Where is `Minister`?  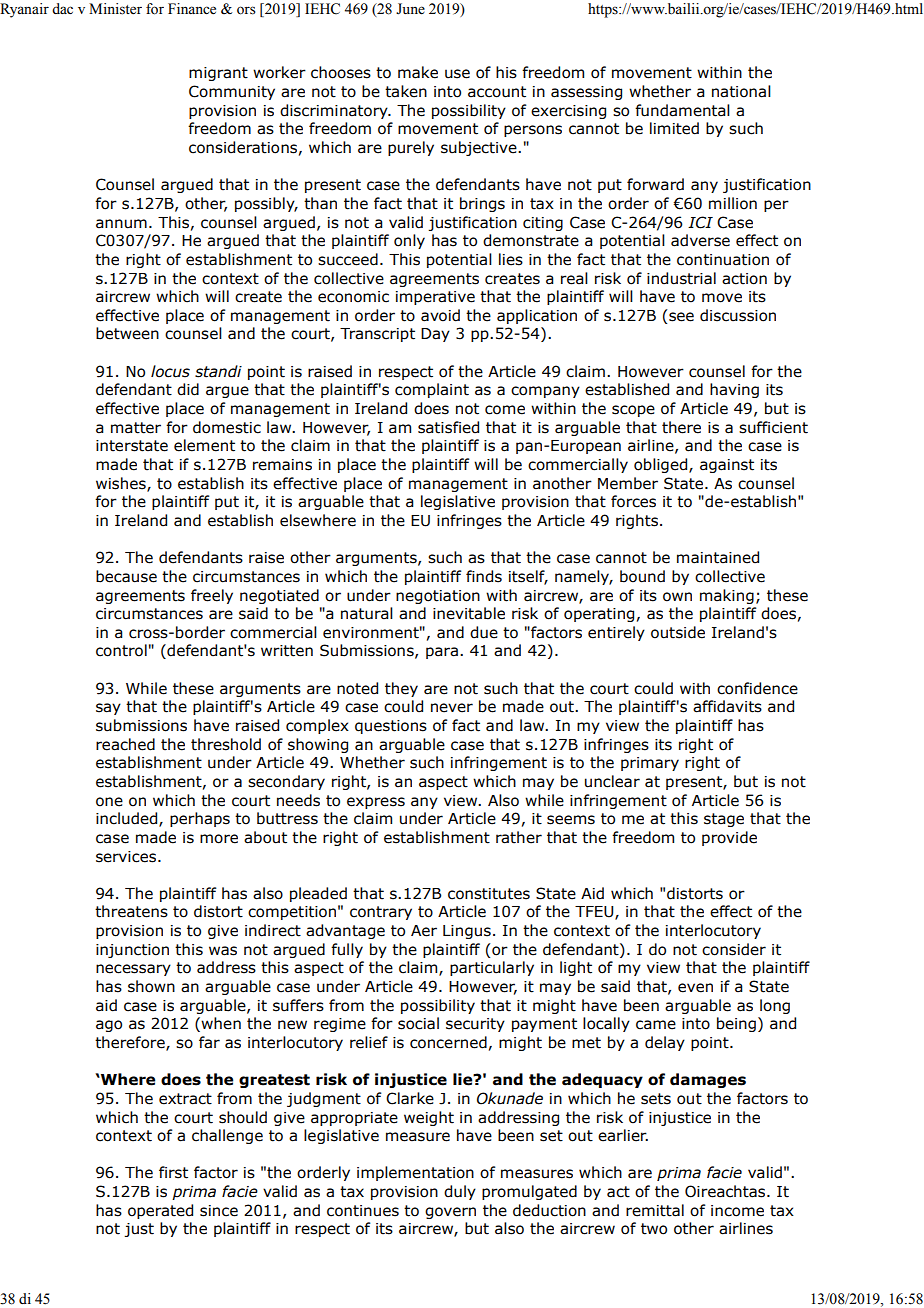 Minister is located at coordinates (115, 9).
